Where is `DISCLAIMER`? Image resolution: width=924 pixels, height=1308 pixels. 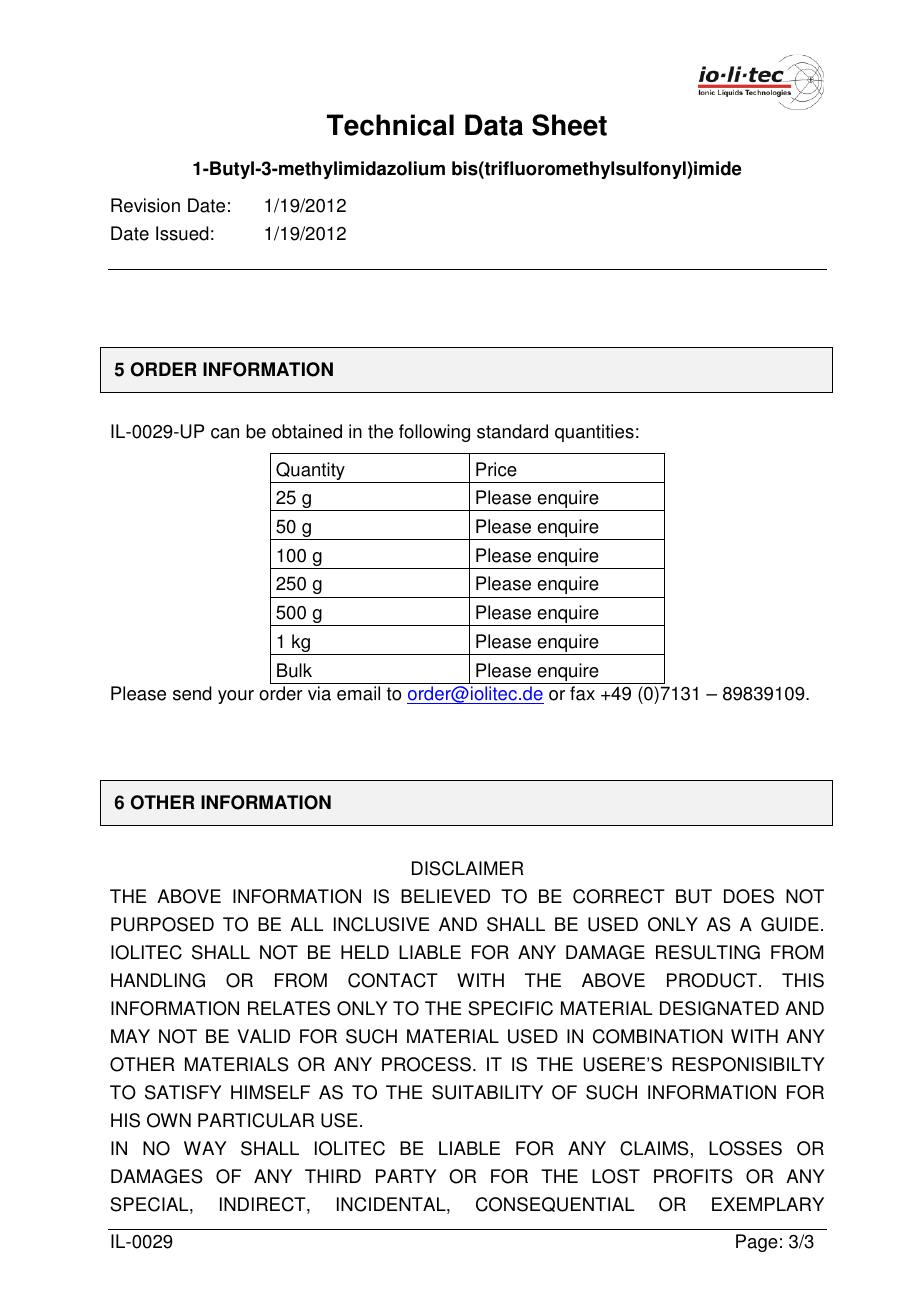
DISCLAIMER is located at coordinates (468, 868).
